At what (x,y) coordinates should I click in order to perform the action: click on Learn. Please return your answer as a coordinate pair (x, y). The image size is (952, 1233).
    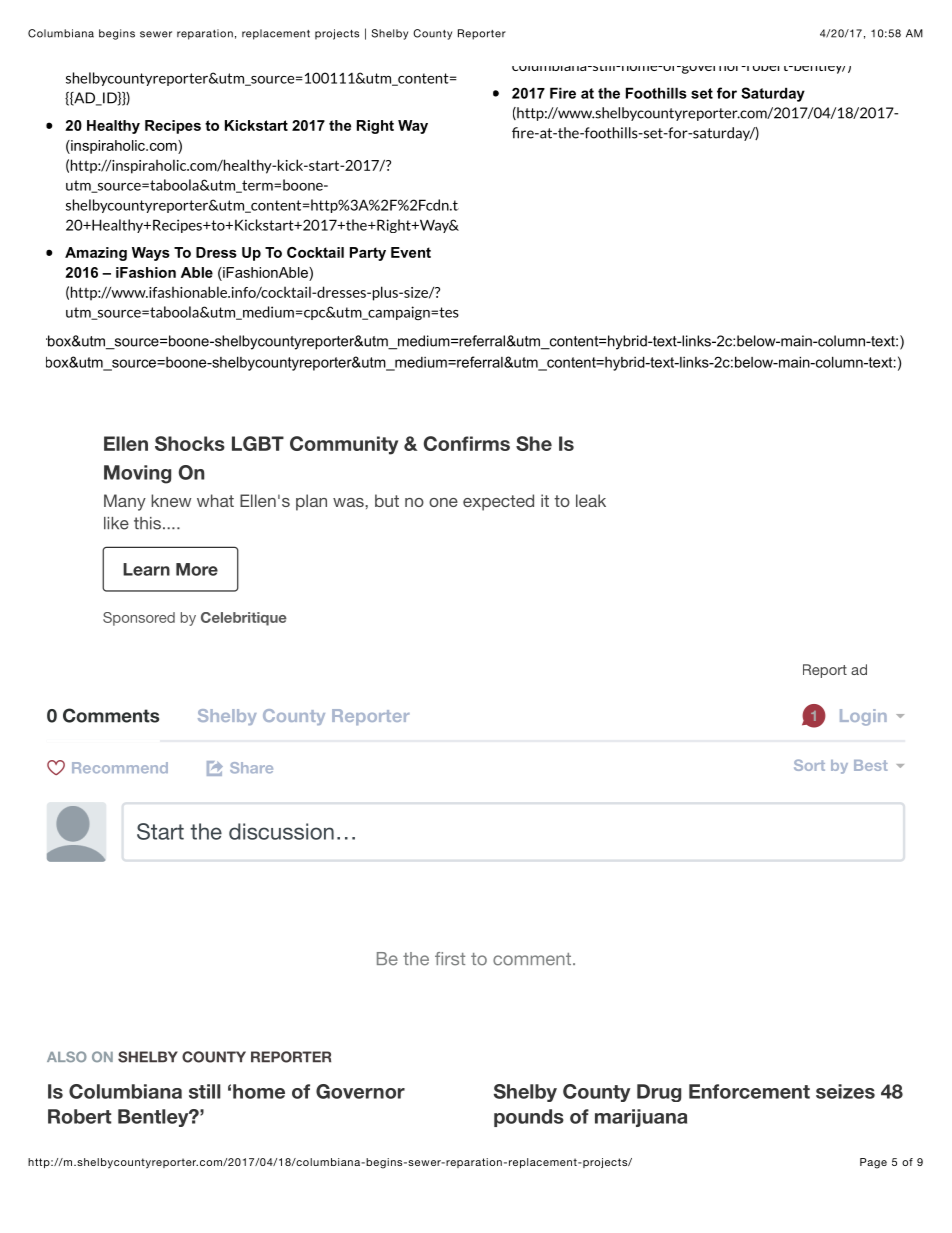
    Looking at the image, I should click on (146, 569).
